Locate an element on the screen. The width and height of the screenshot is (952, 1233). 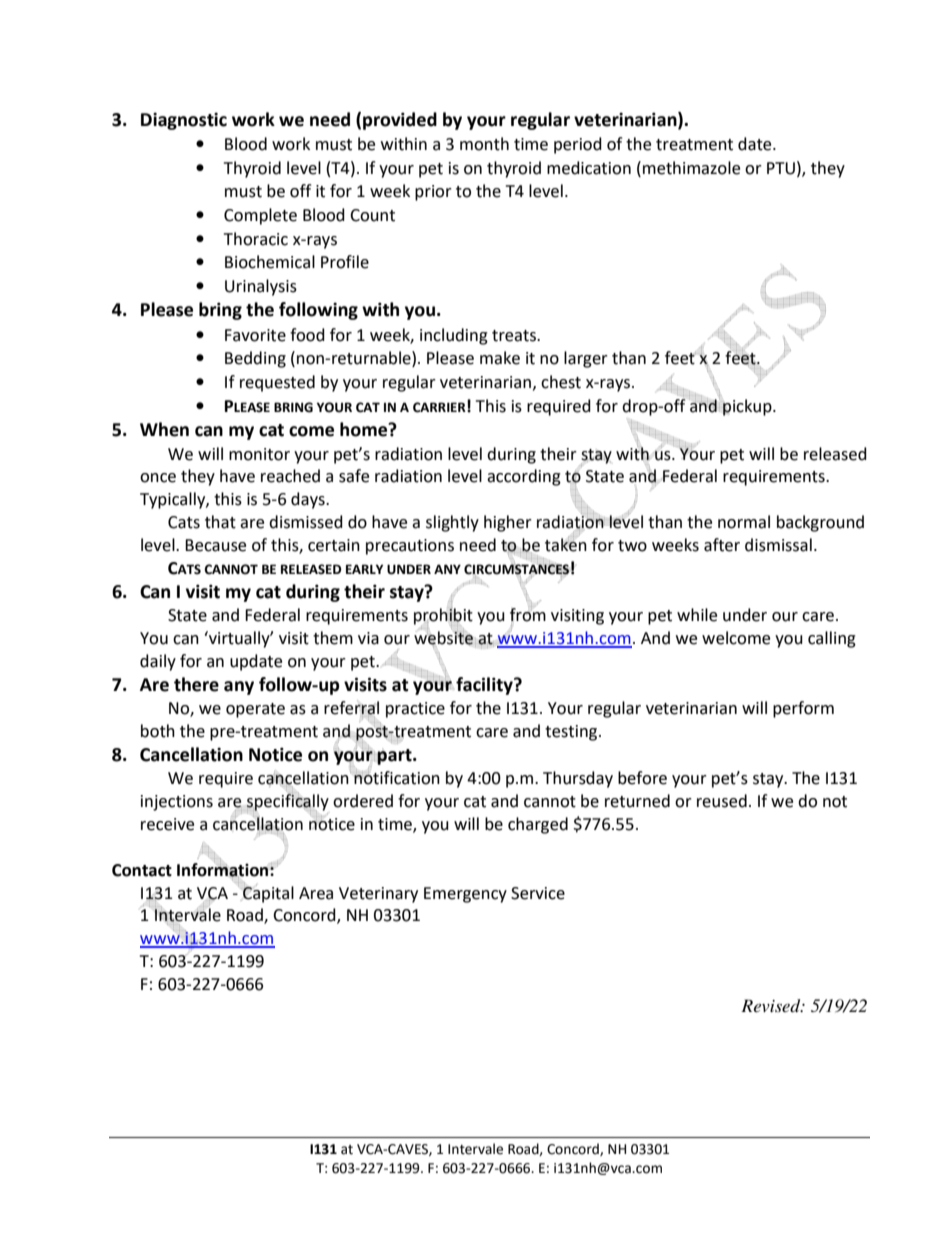
larger is located at coordinates (586, 359).
